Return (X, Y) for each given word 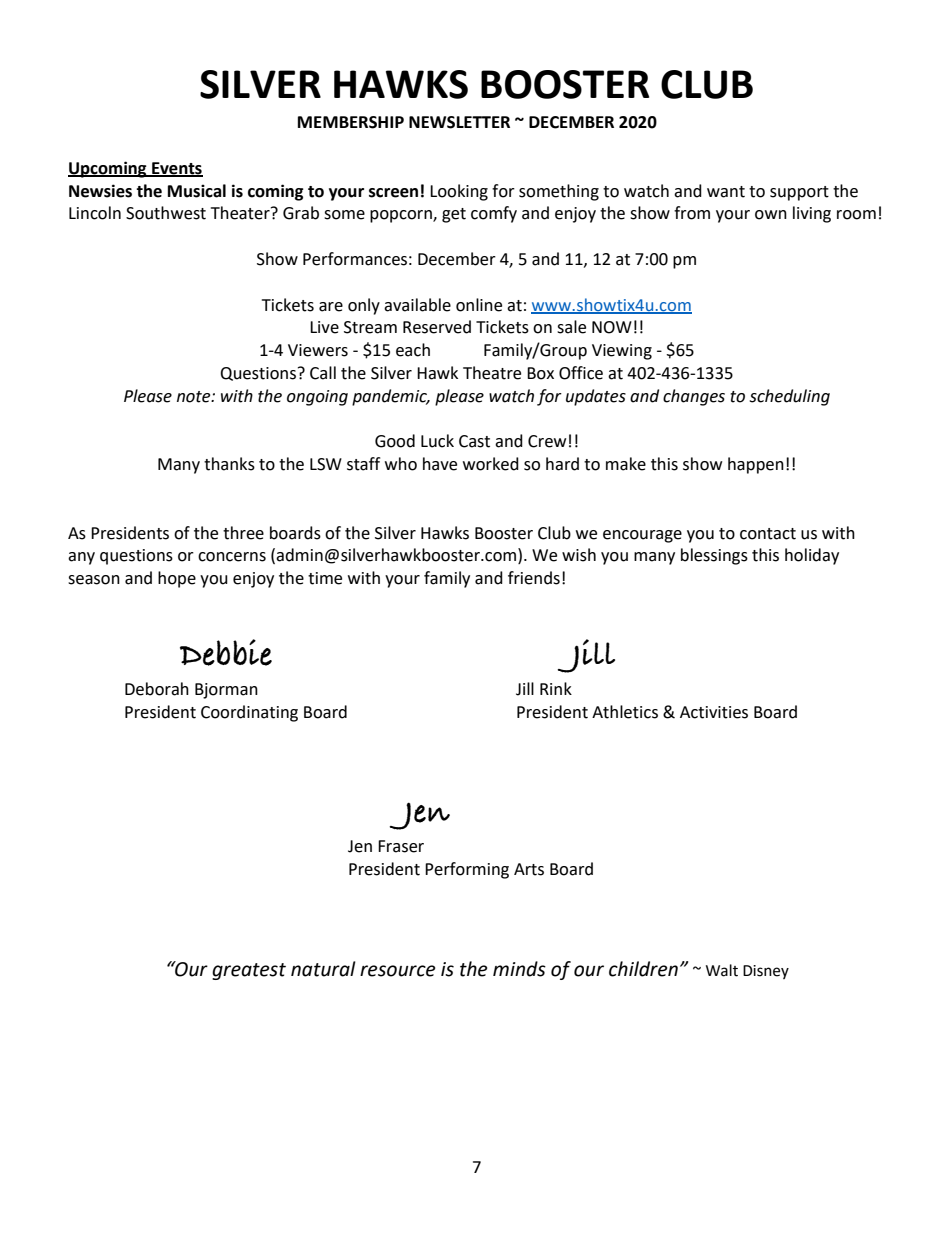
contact (768, 534)
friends (534, 578)
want (726, 192)
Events (176, 169)
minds (519, 969)
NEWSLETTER (459, 122)
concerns (232, 557)
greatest (249, 971)
